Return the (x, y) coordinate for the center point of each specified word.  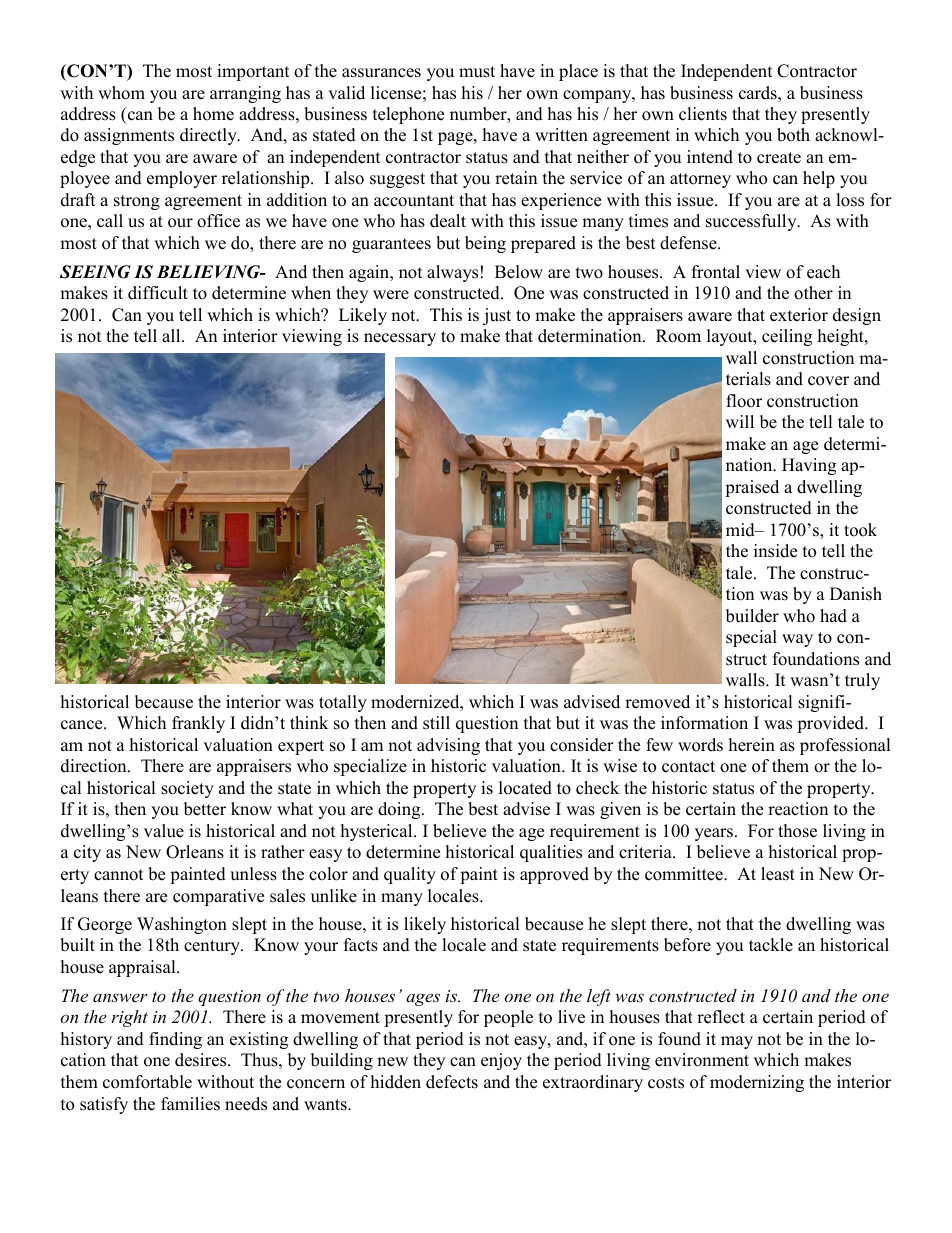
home (213, 114)
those (797, 831)
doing (400, 810)
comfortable (147, 1082)
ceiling (787, 337)
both (793, 135)
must (477, 72)
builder (752, 616)
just (497, 316)
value (164, 831)
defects (452, 1082)
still (436, 723)
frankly (198, 724)
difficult (158, 293)
